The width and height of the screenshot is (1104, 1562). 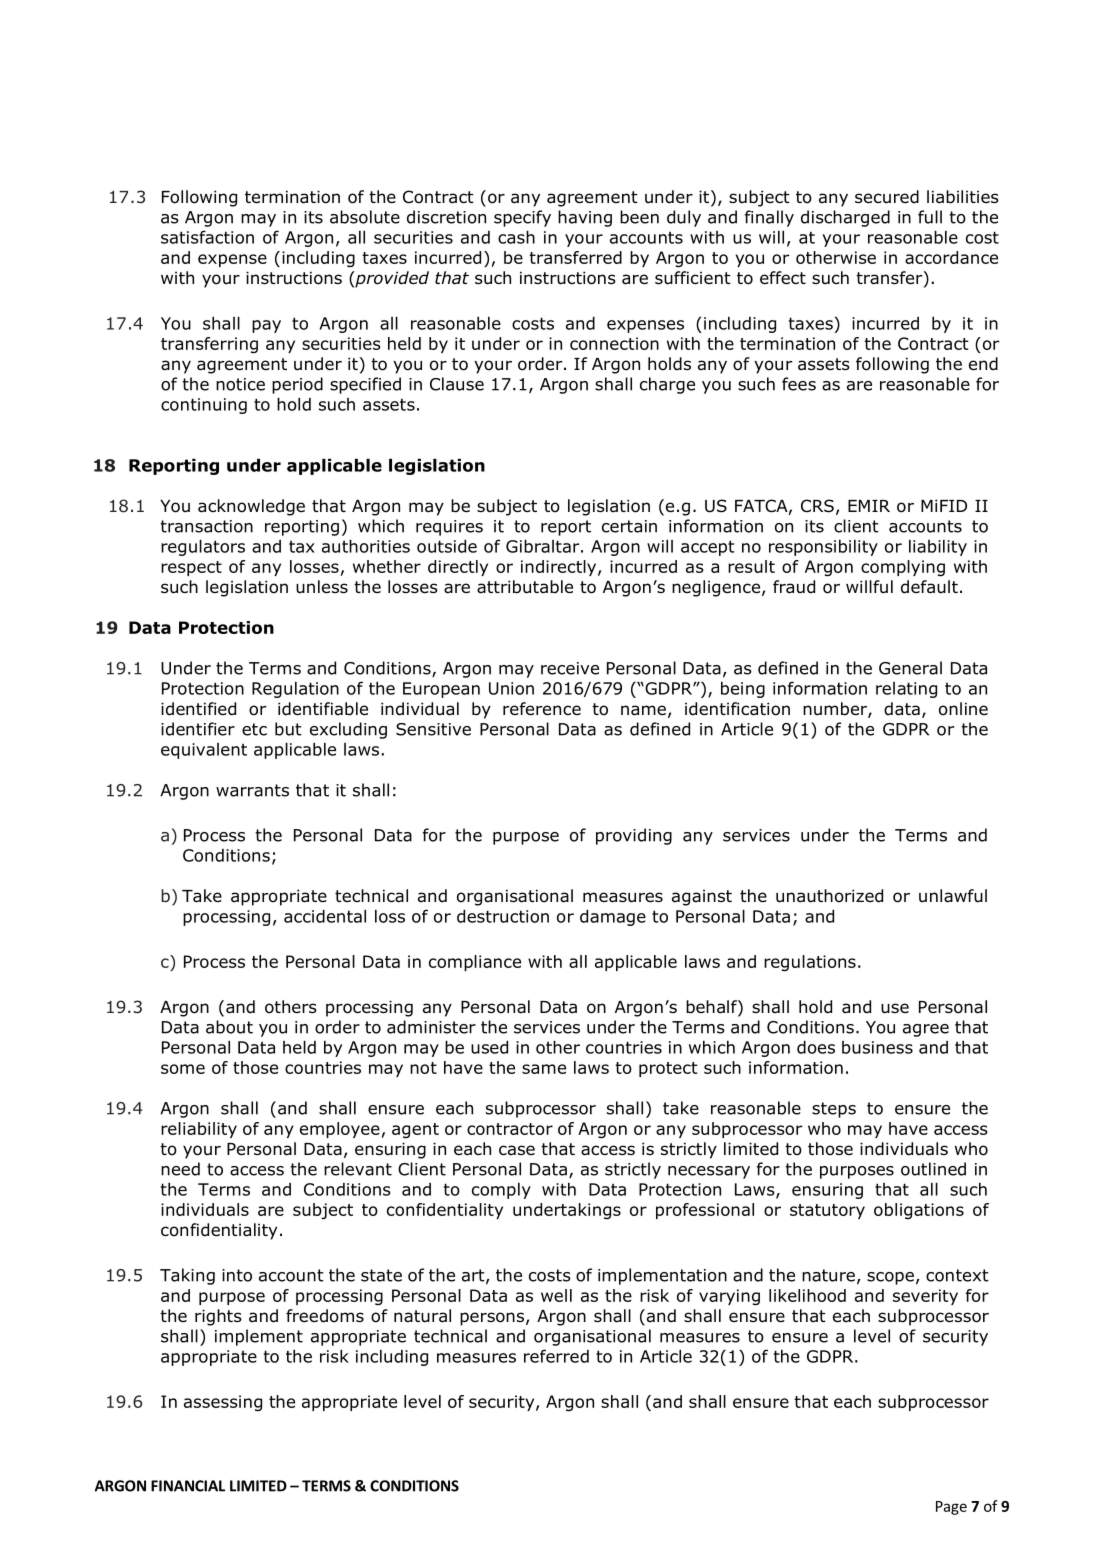 What do you see at coordinates (951, 1508) in the screenshot?
I see `Page` at bounding box center [951, 1508].
